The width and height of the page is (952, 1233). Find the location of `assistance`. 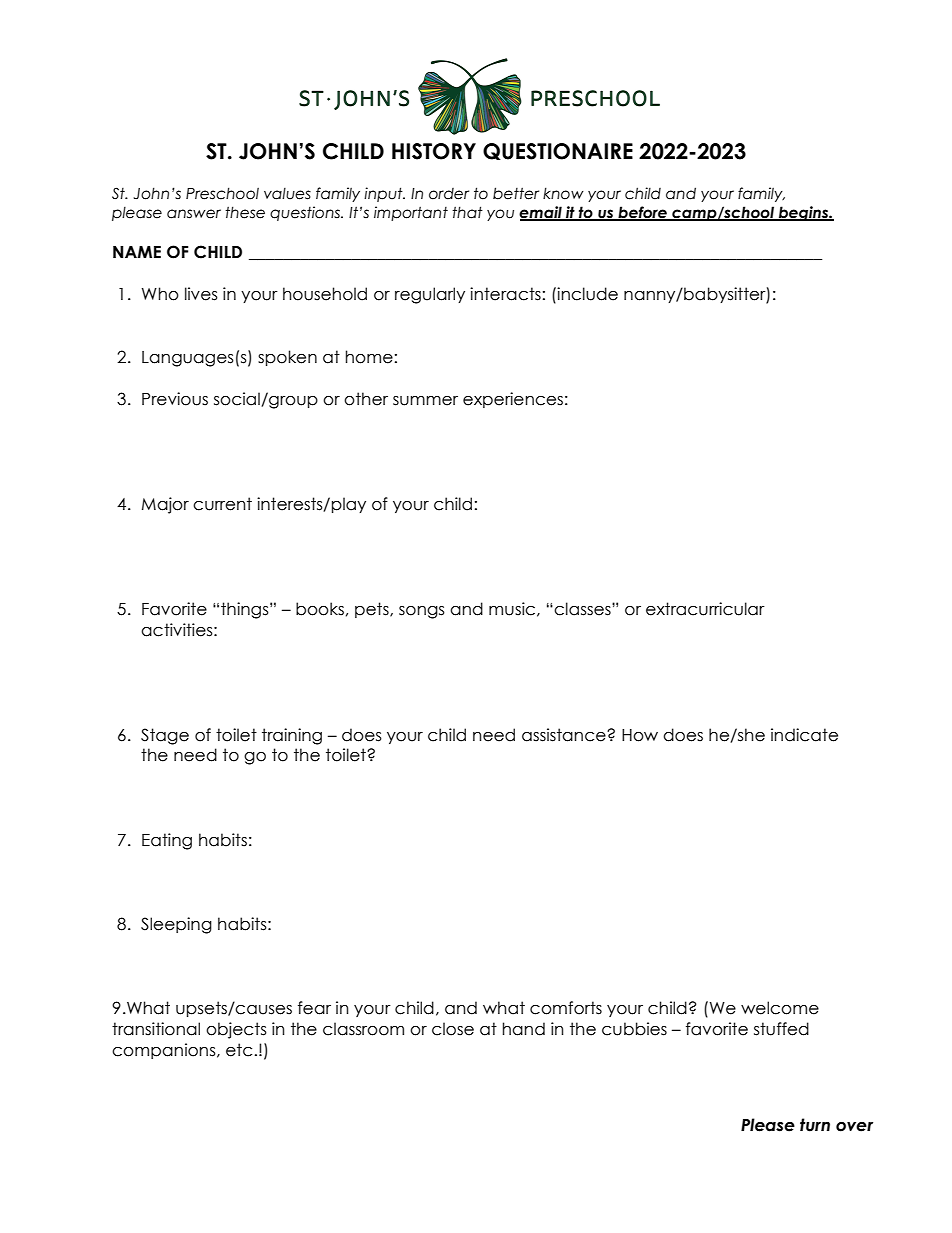

assistance is located at coordinates (565, 735).
